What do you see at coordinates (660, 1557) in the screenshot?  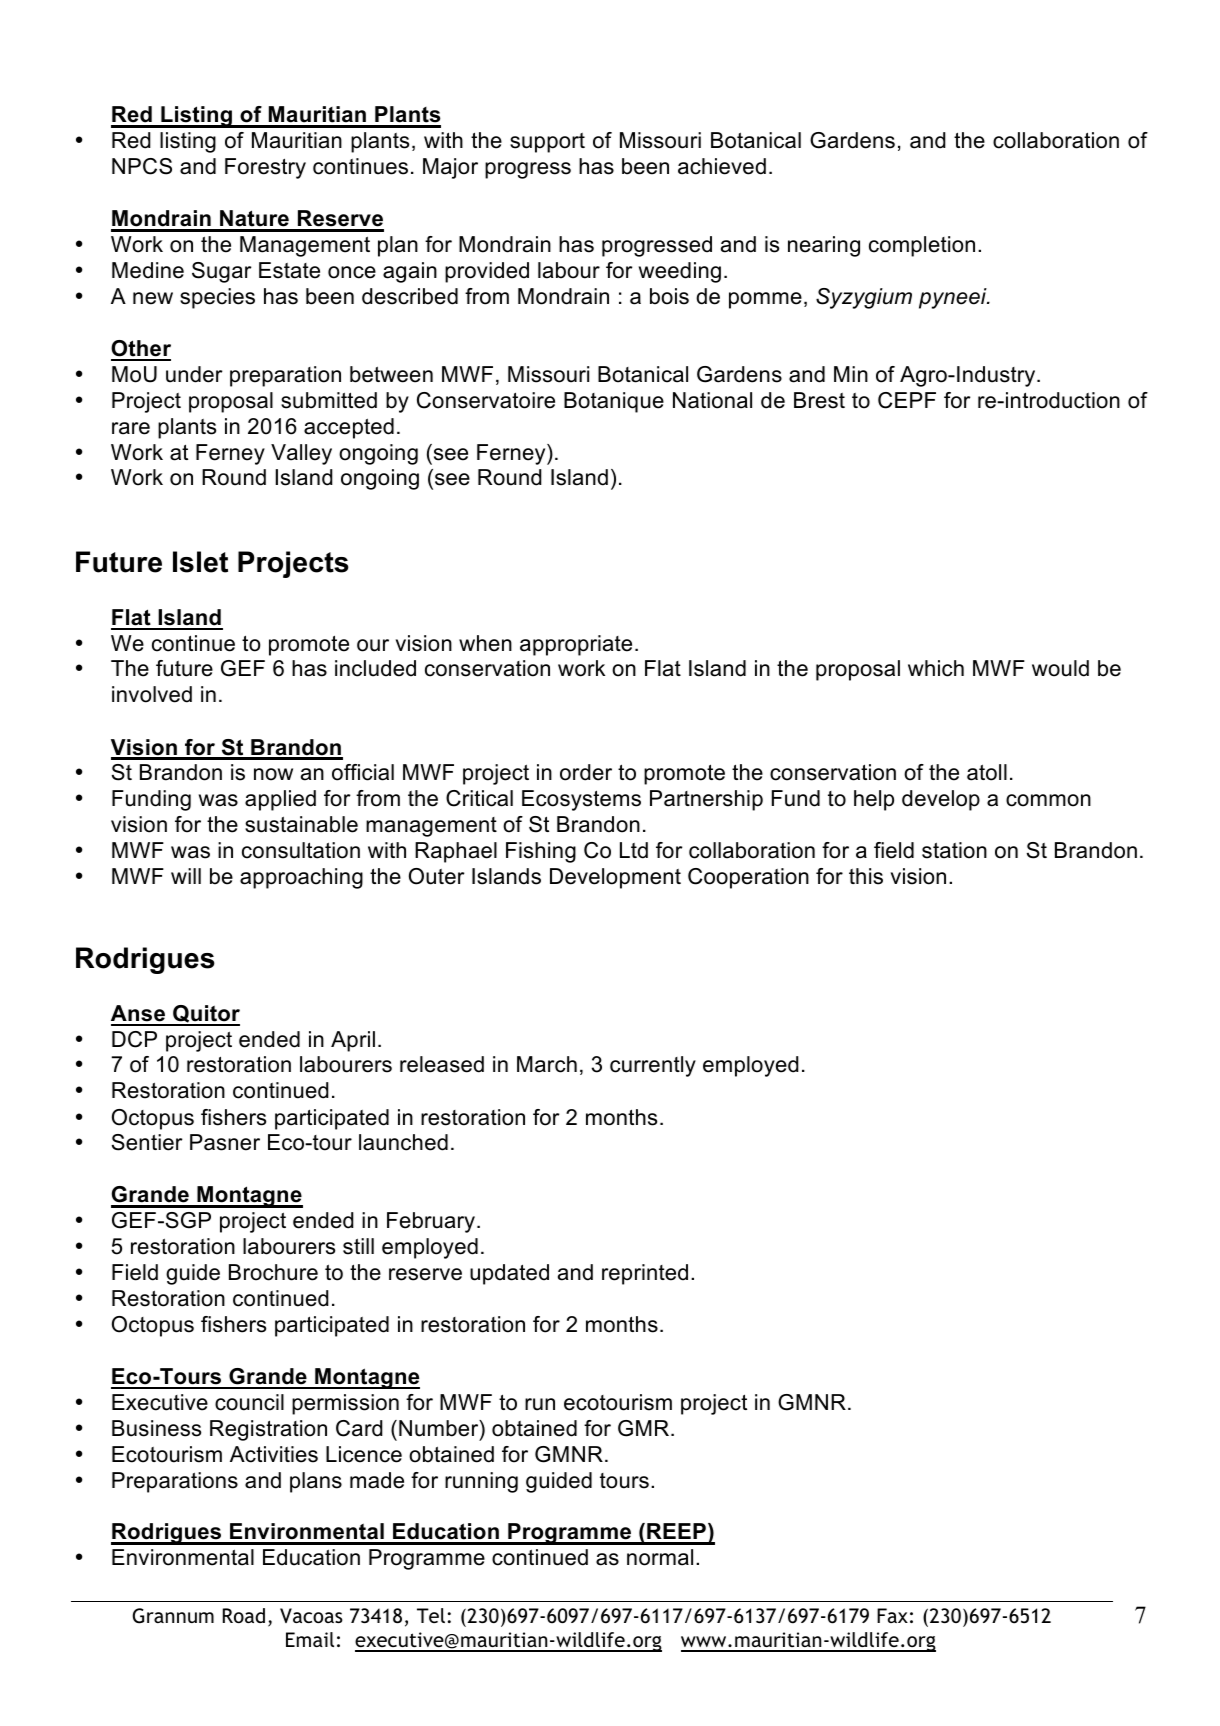 I see `normal` at bounding box center [660, 1557].
